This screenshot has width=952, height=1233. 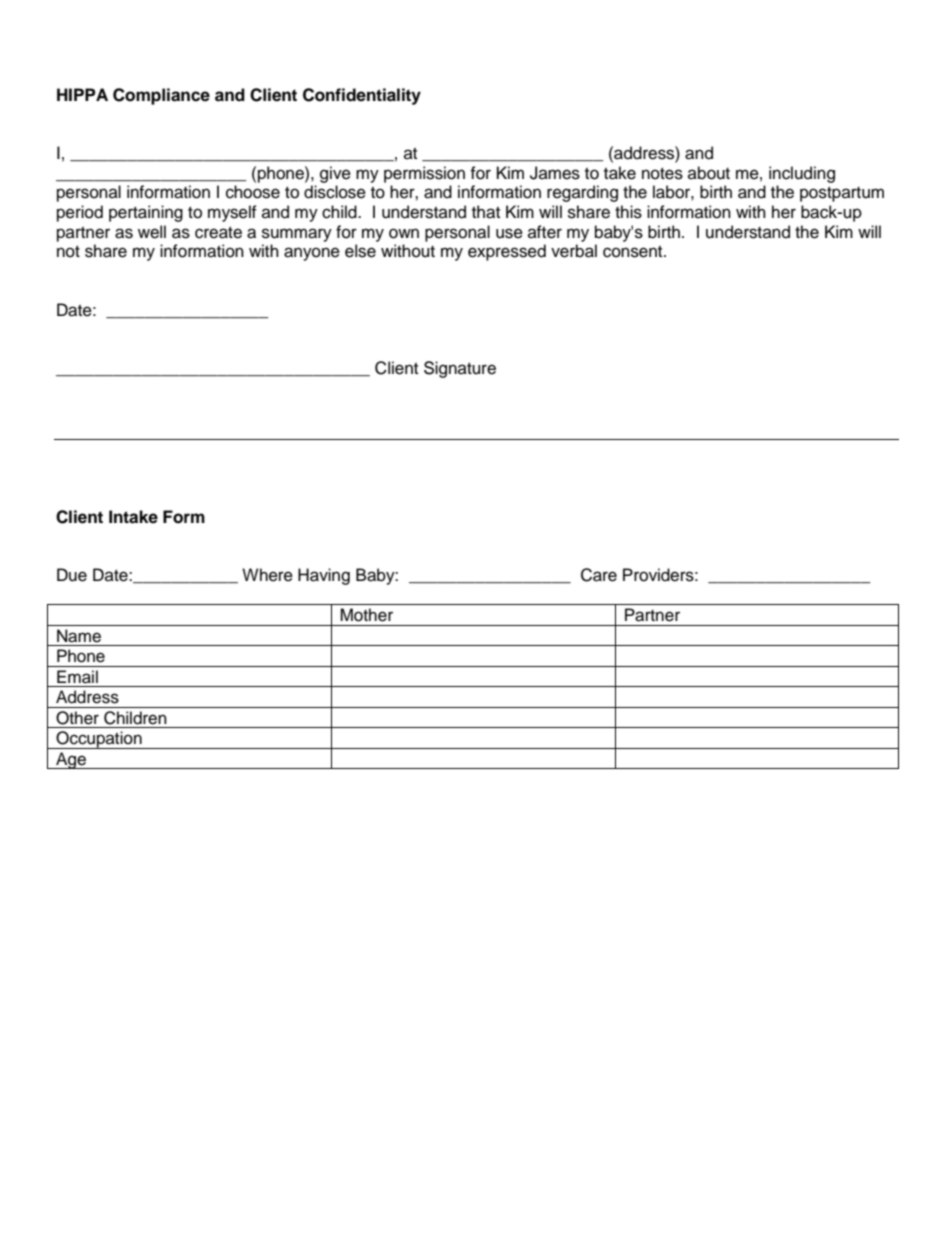 I want to click on about, so click(x=709, y=173).
